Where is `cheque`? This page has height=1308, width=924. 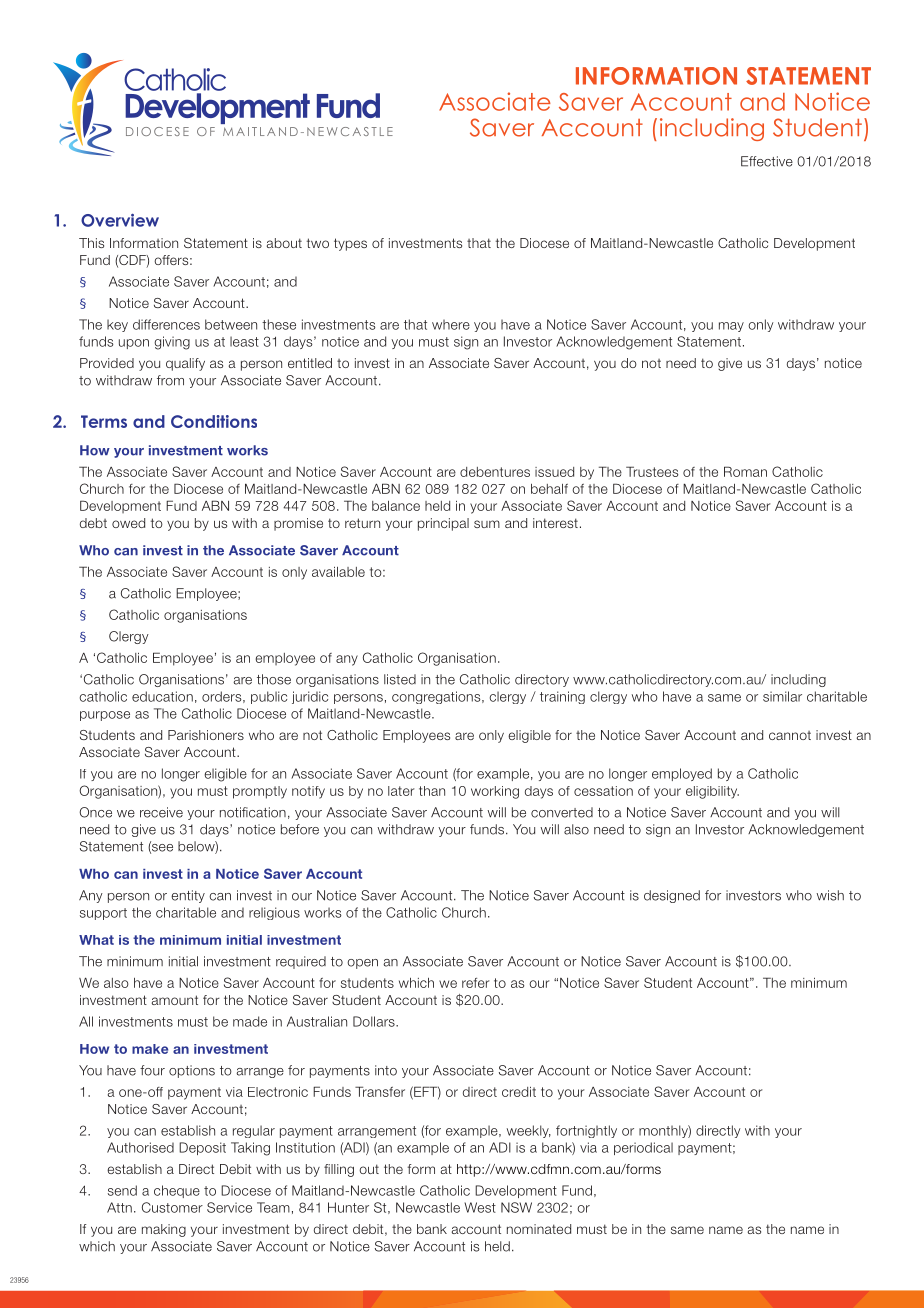 cheque is located at coordinates (177, 1191).
